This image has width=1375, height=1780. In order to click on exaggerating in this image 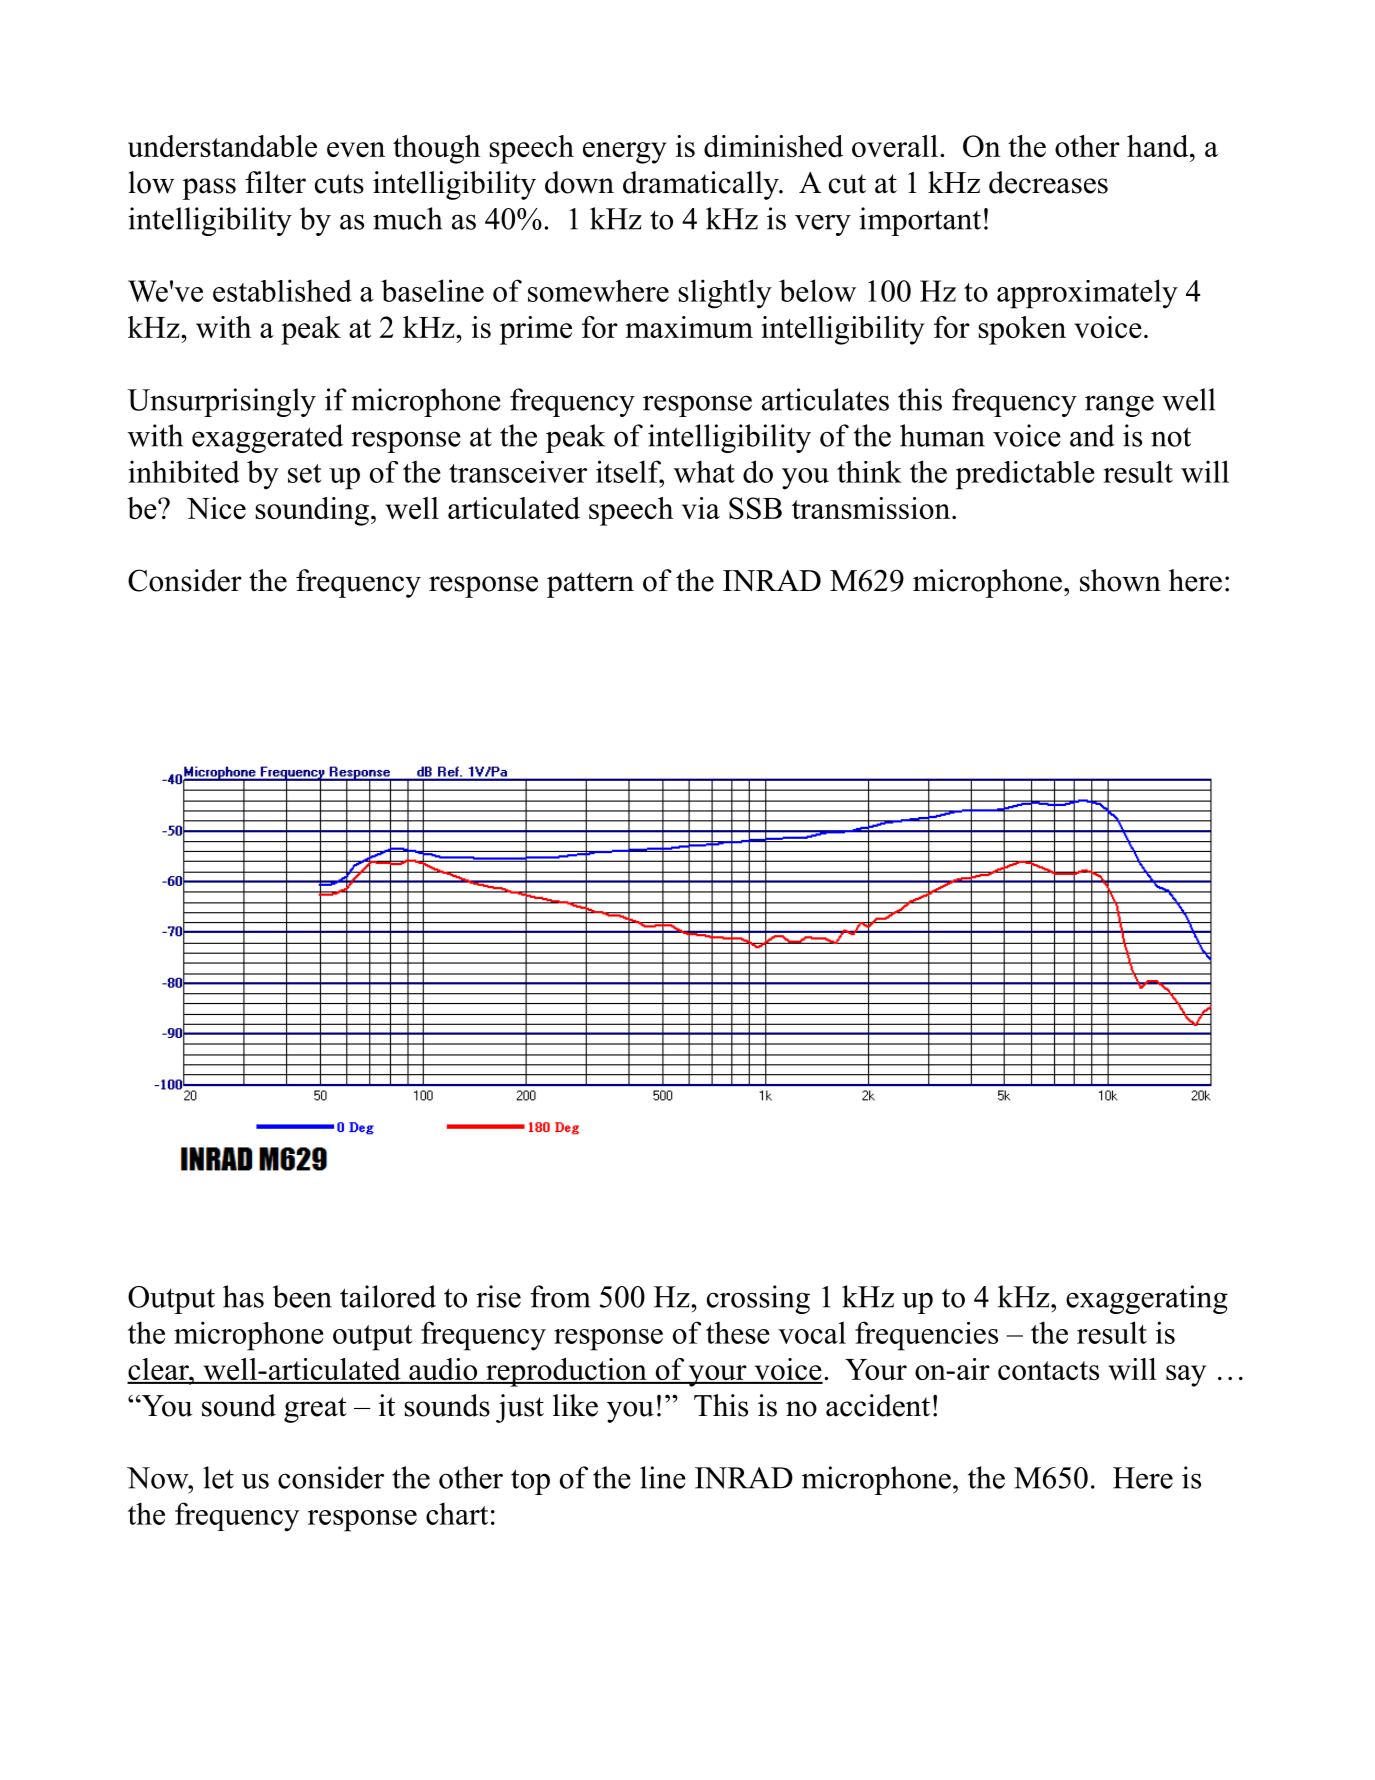, I will do `click(1147, 1299)`.
